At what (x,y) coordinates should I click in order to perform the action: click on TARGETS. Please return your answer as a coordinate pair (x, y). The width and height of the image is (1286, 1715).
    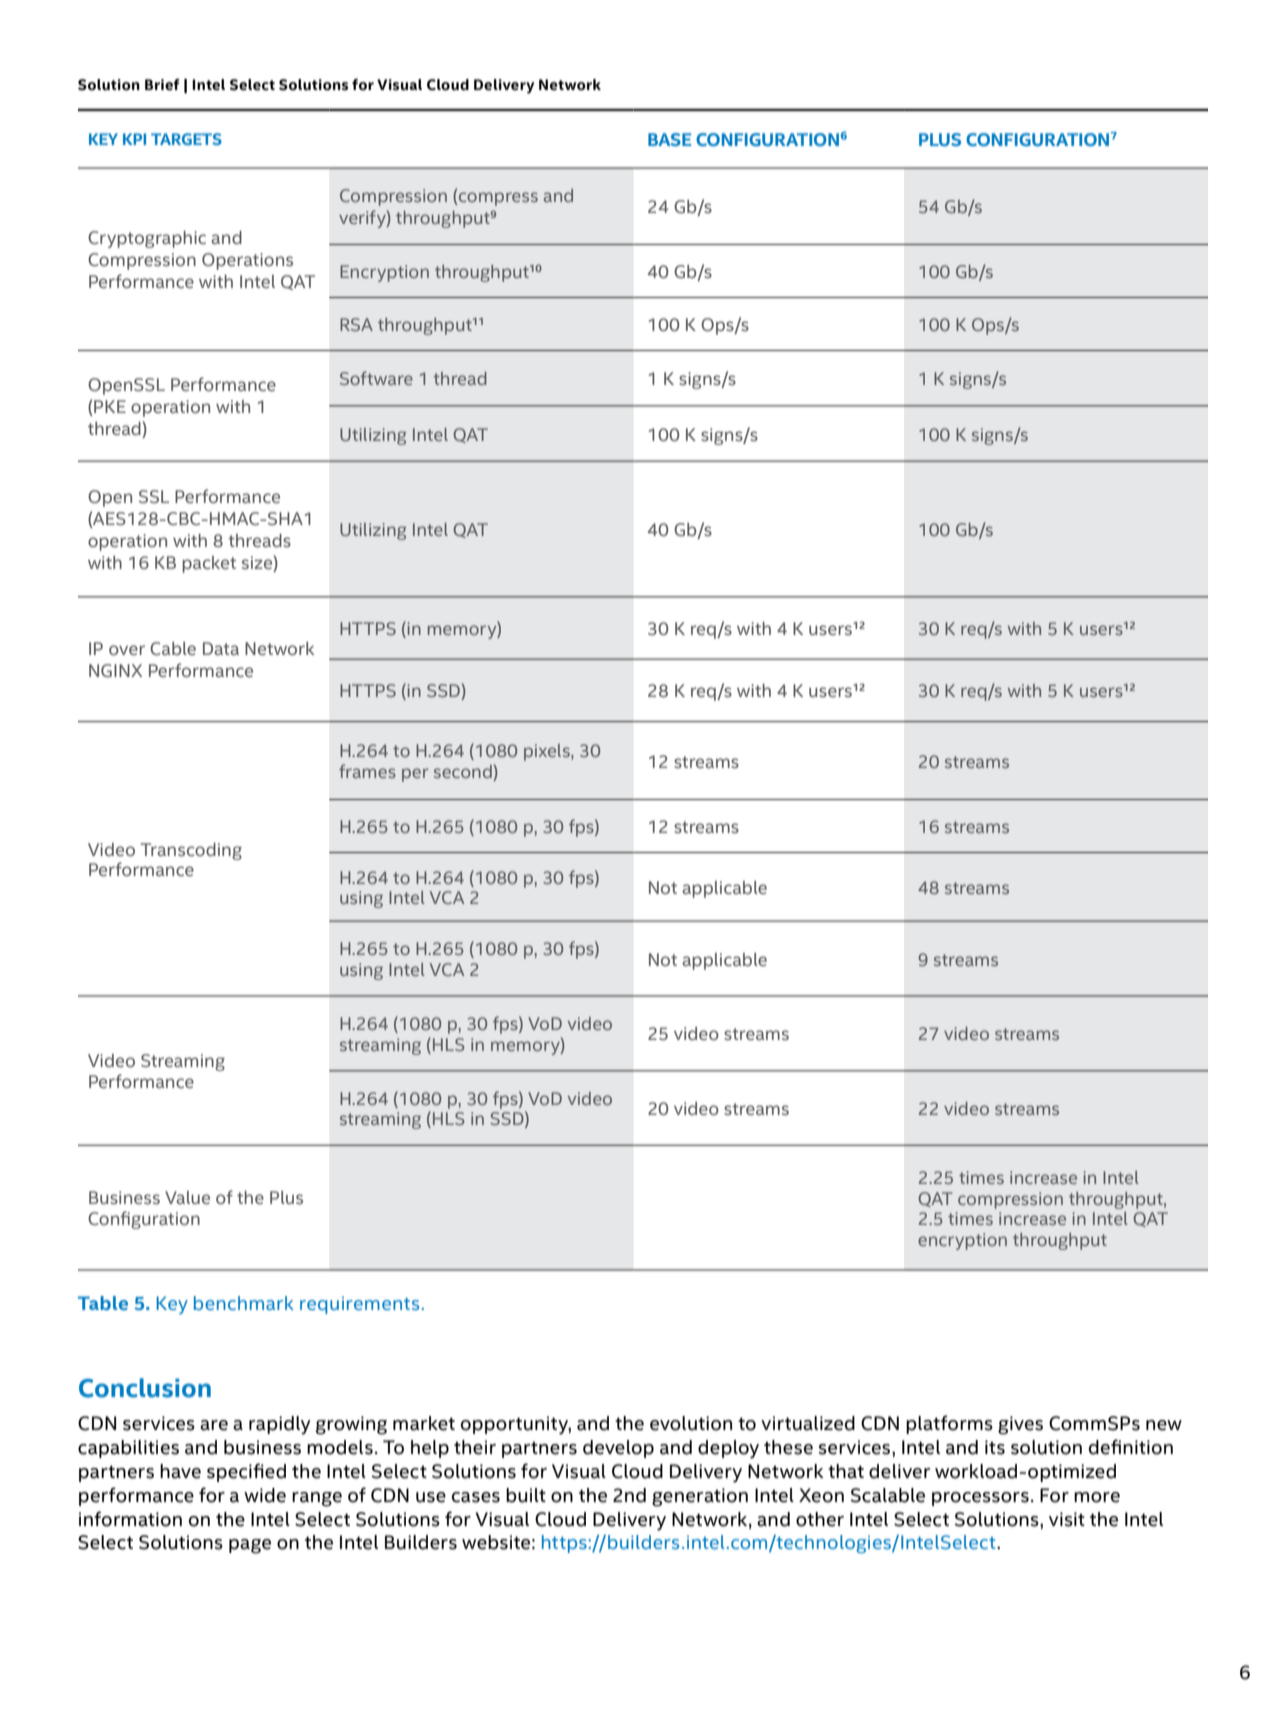
    Looking at the image, I should click on (186, 139).
